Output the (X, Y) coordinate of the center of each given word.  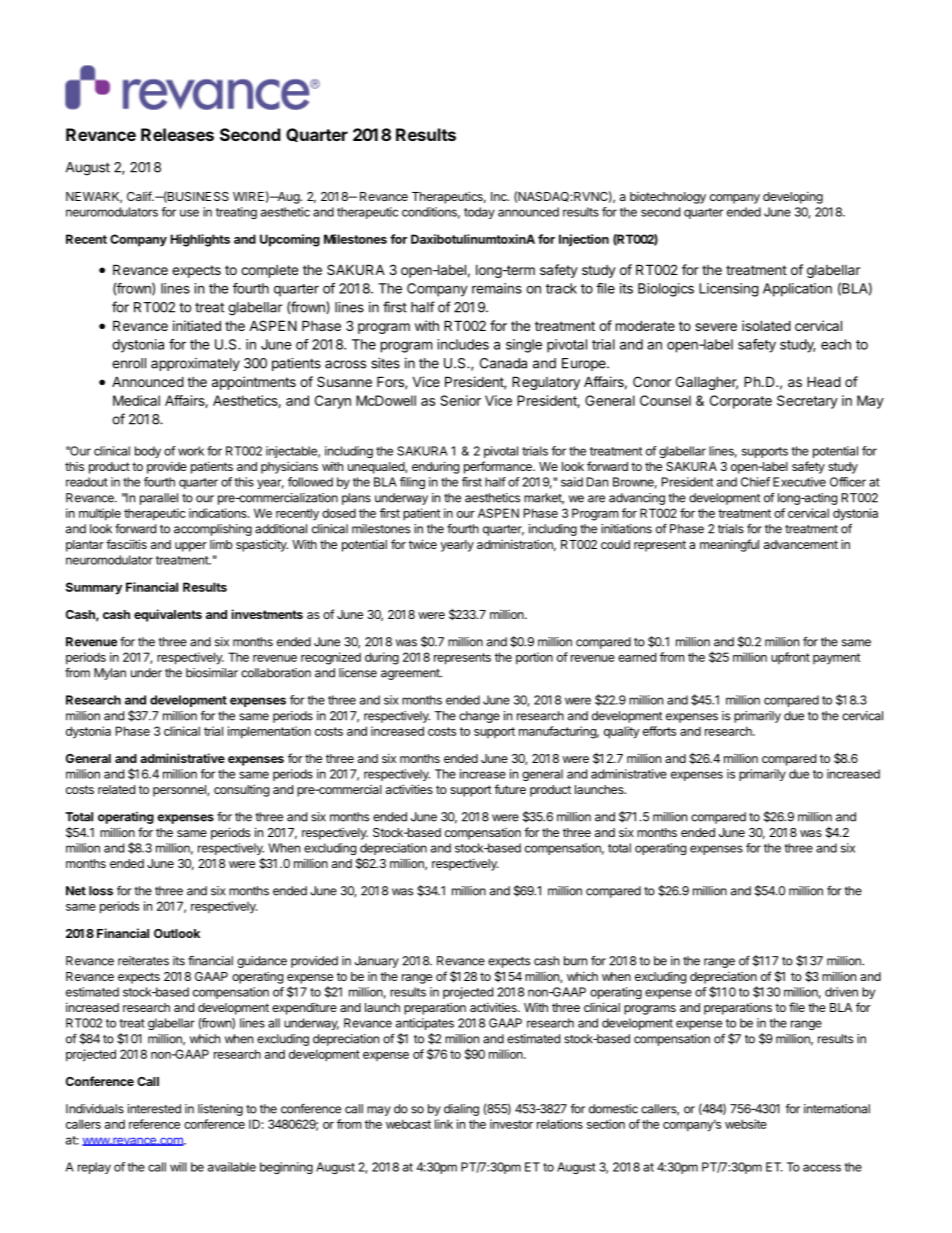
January (377, 962)
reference (154, 1124)
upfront (790, 658)
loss (101, 891)
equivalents (168, 615)
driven (841, 992)
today (479, 213)
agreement (411, 674)
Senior (460, 400)
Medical (136, 400)
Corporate (741, 402)
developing (793, 197)
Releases (177, 134)
